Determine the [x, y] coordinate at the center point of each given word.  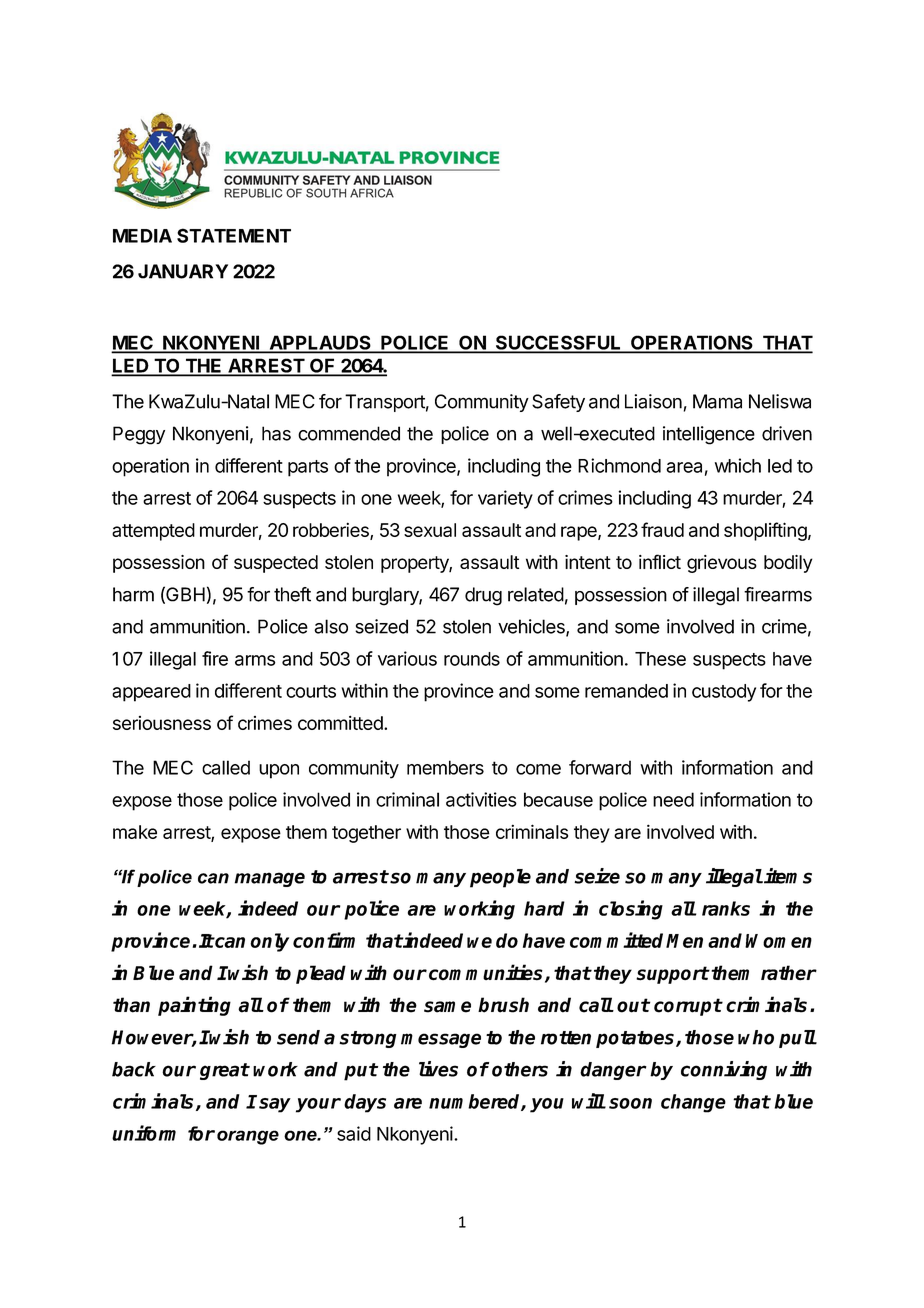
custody [724, 693]
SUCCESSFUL [558, 344]
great [224, 1071]
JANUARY [183, 271]
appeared [151, 693]
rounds [472, 659]
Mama [717, 401]
